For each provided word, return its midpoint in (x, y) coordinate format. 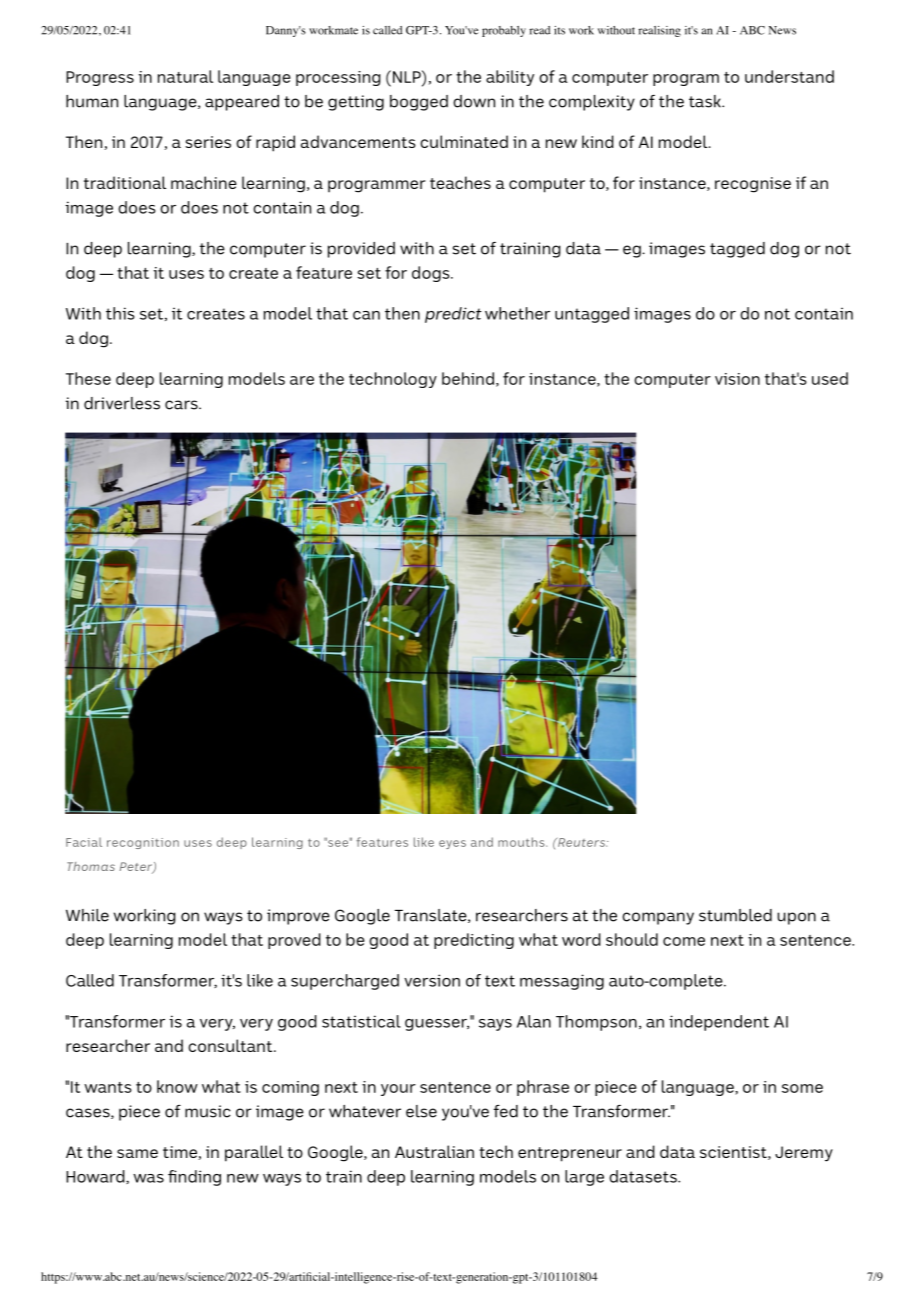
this (120, 313)
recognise (753, 185)
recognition (143, 843)
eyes (452, 844)
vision (737, 379)
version (432, 980)
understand (789, 76)
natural (185, 76)
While (87, 915)
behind (468, 378)
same (137, 1153)
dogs (432, 274)
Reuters (582, 842)
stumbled (735, 915)
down (474, 101)
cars (182, 405)
